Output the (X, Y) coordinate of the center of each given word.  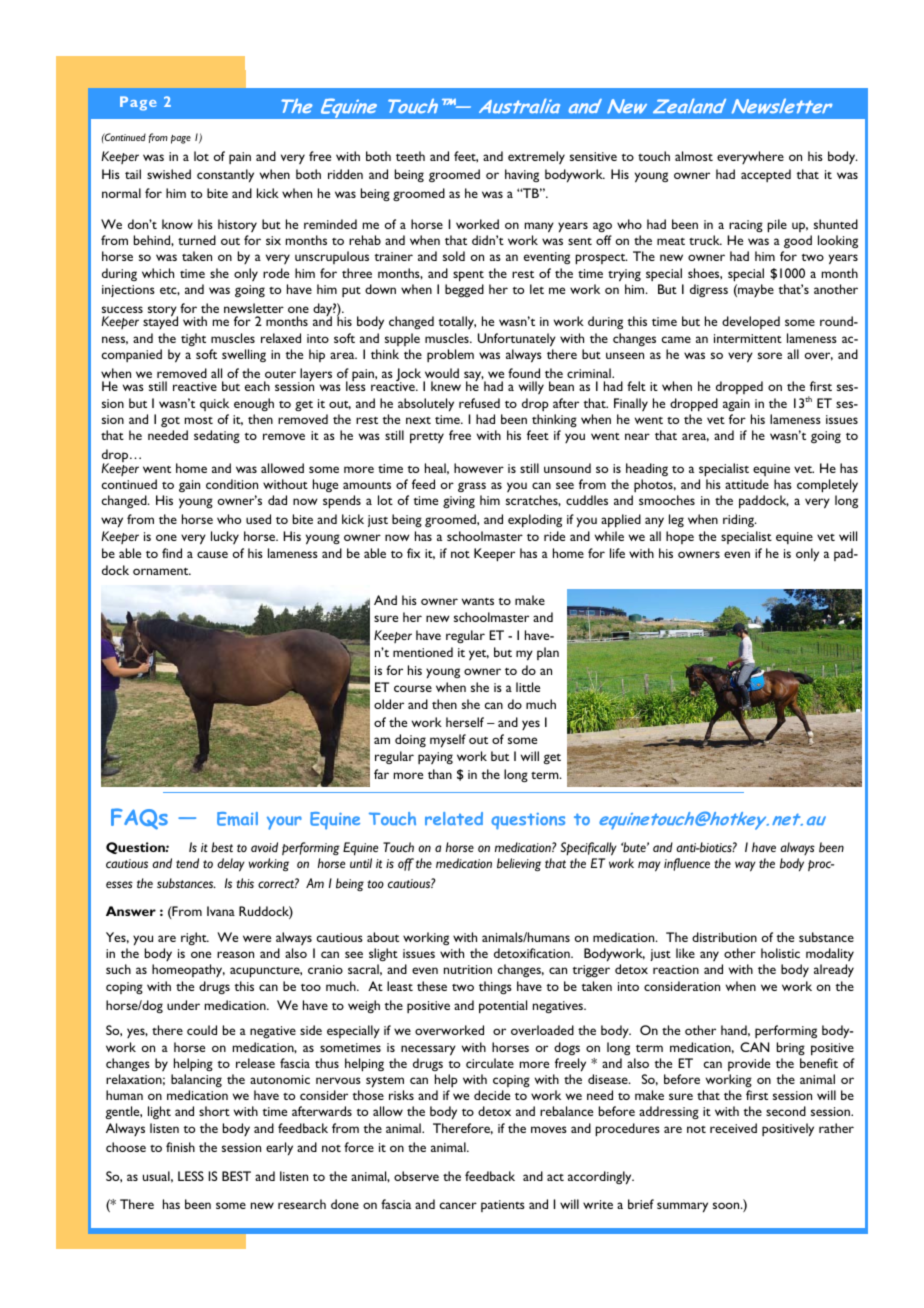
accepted (766, 175)
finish (180, 1147)
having (522, 175)
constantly (225, 176)
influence (687, 864)
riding (739, 520)
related (454, 818)
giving (459, 502)
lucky (225, 537)
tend (187, 863)
